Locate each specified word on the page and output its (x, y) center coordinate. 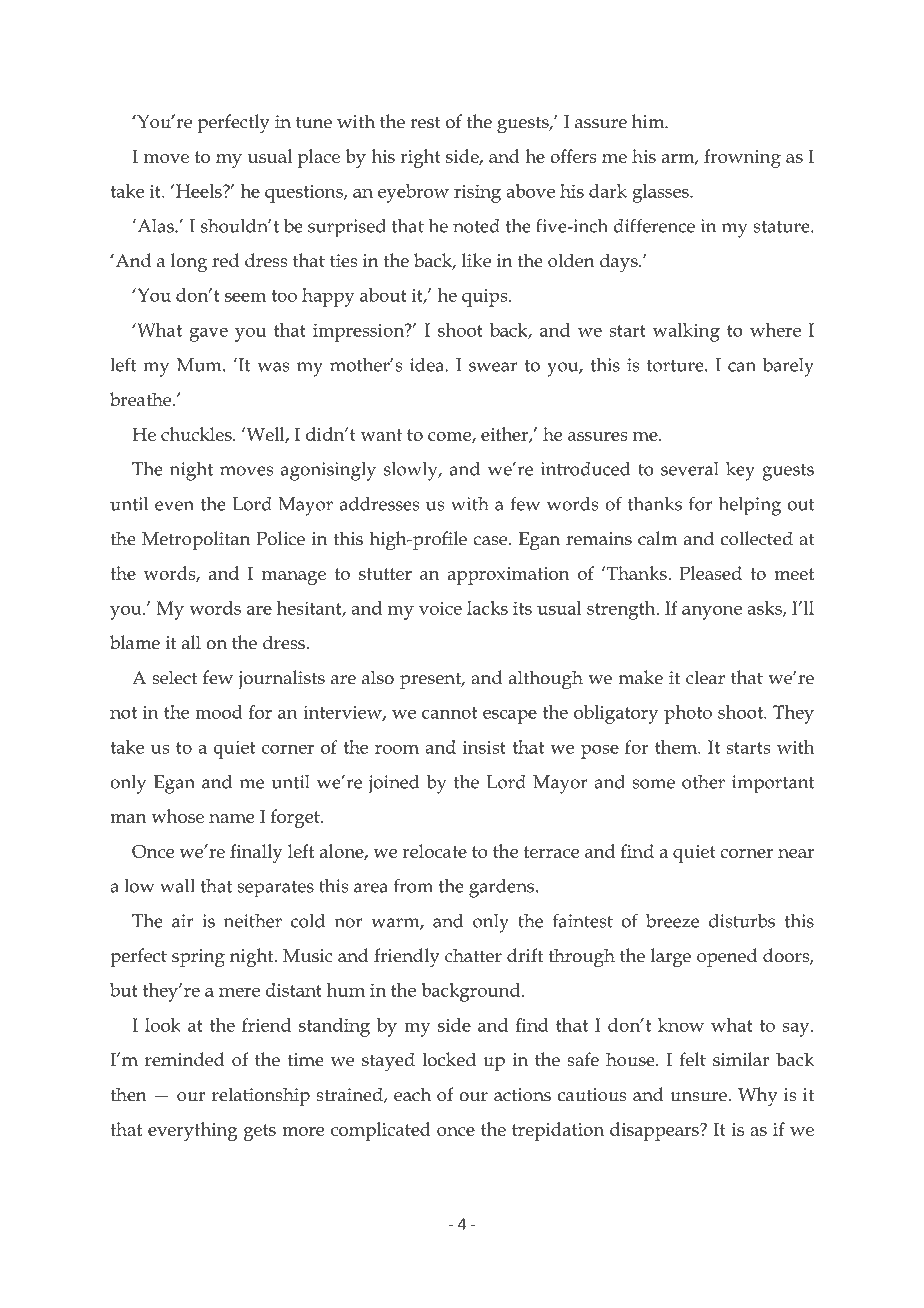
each (412, 1094)
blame (135, 642)
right (420, 158)
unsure (698, 1097)
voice (440, 608)
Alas (155, 226)
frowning (742, 158)
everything (193, 1131)
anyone (712, 612)
